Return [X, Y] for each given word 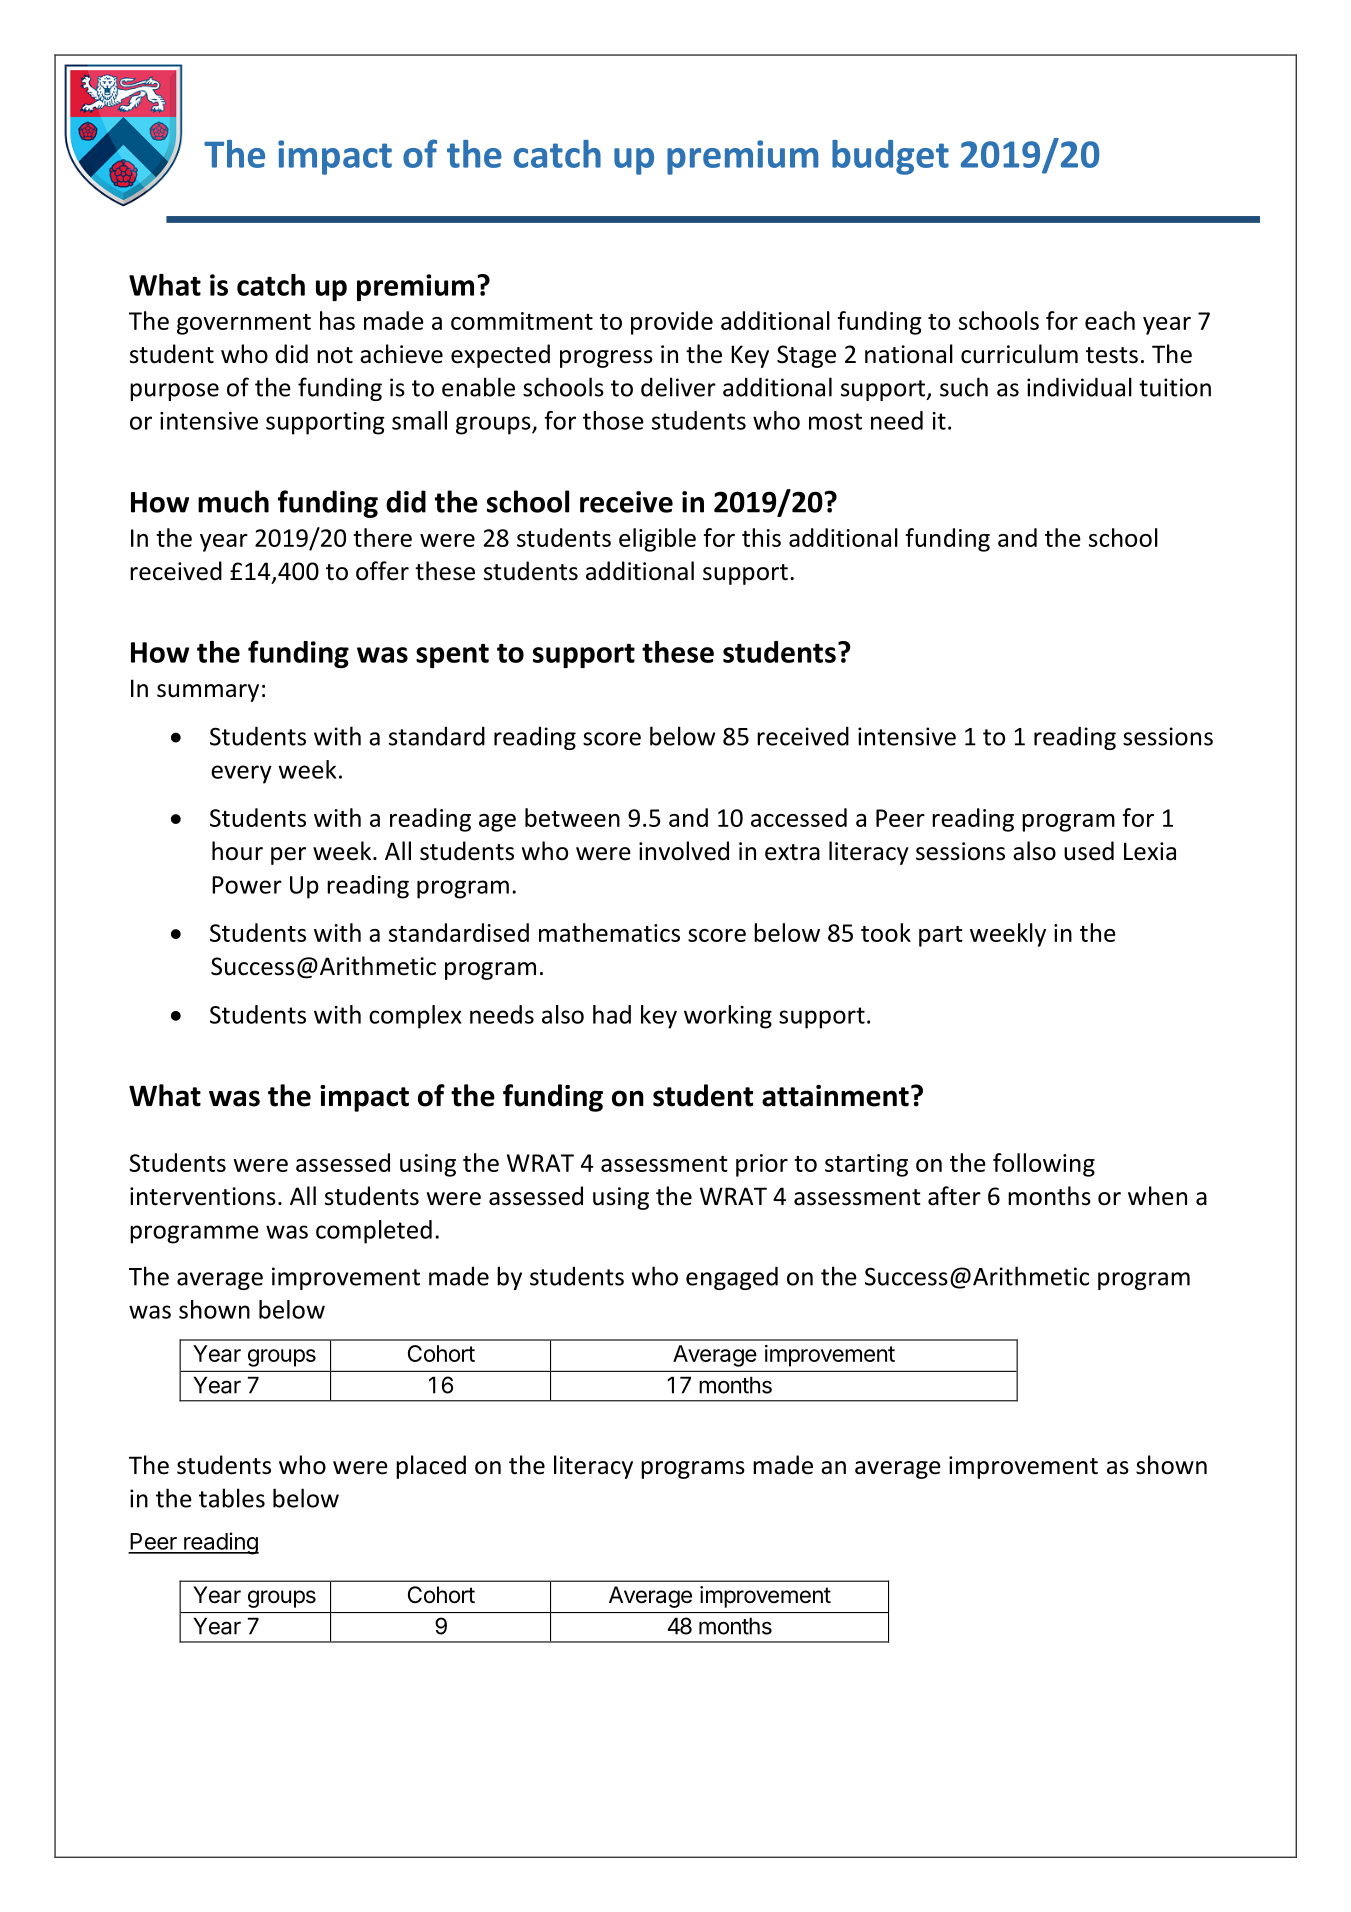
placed [431, 1467]
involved [684, 851]
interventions [203, 1196]
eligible [657, 540]
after [954, 1196]
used [1089, 851]
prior [762, 1165]
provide [672, 323]
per [288, 856]
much [233, 501]
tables [232, 1498]
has [337, 320]
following [1044, 1165]
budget [890, 157]
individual [1079, 387]
